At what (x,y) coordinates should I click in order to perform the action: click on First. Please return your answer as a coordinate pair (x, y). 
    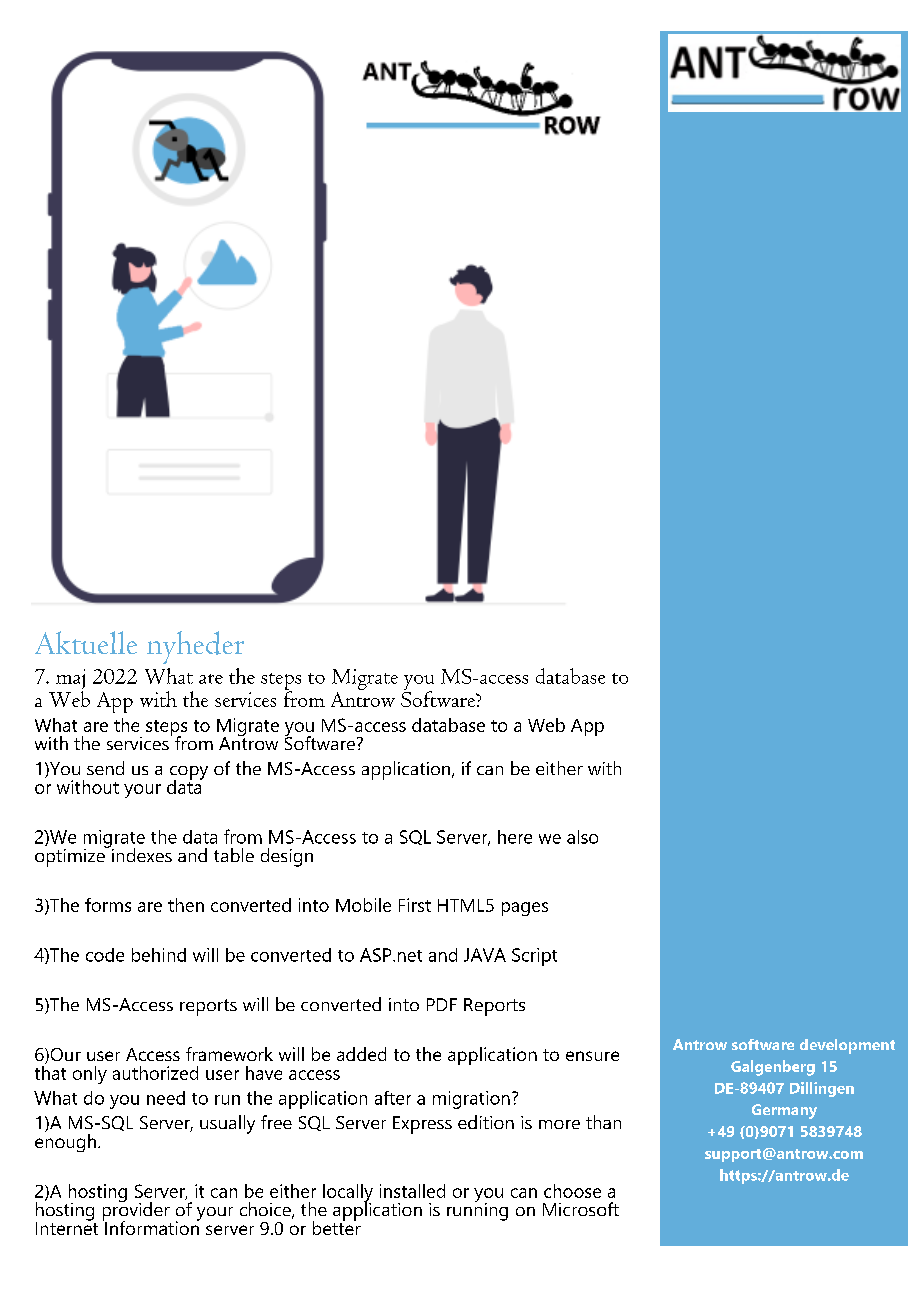
    Looking at the image, I should click on (415, 905).
